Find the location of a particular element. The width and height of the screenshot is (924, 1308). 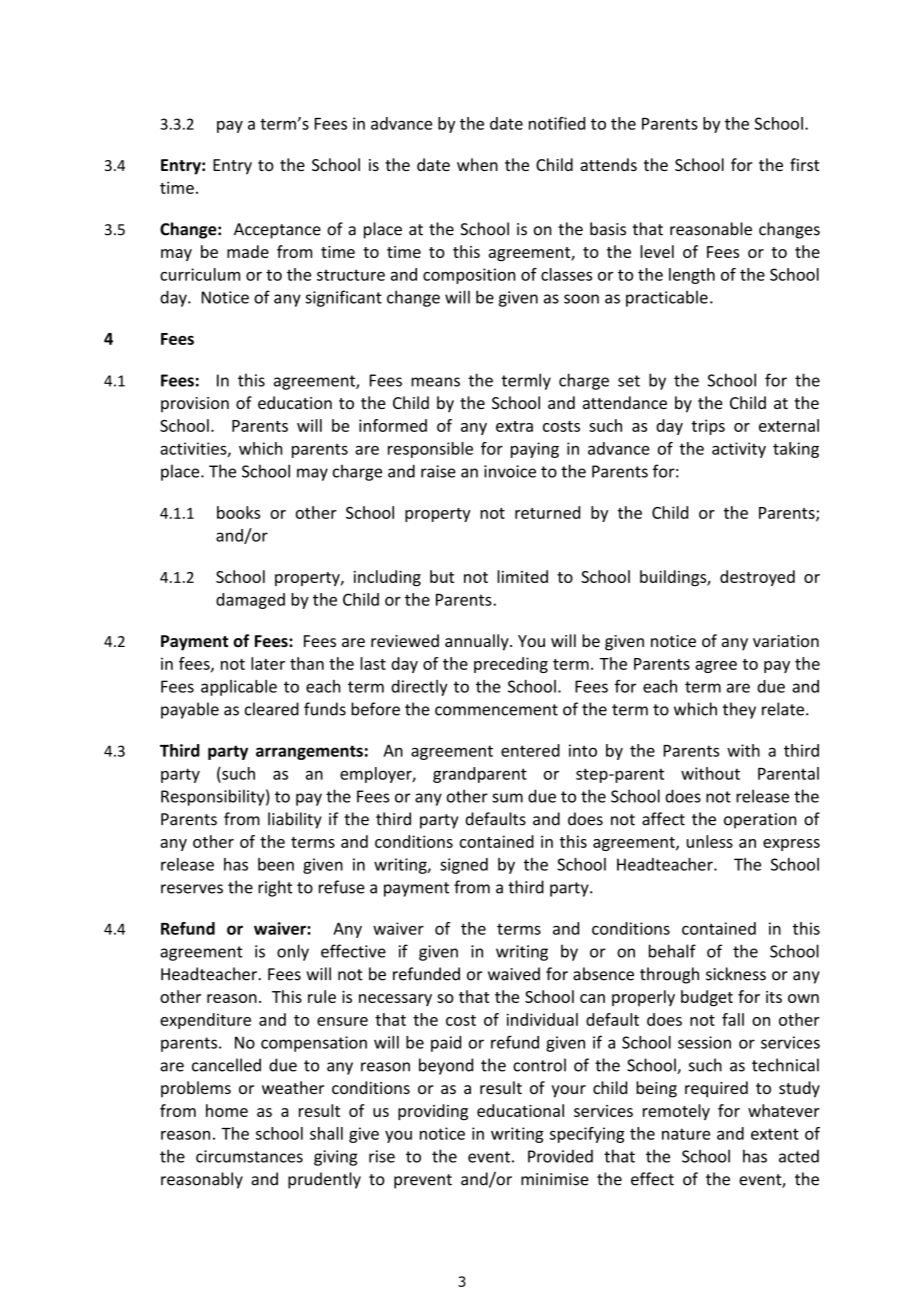

Provided is located at coordinates (560, 1156).
